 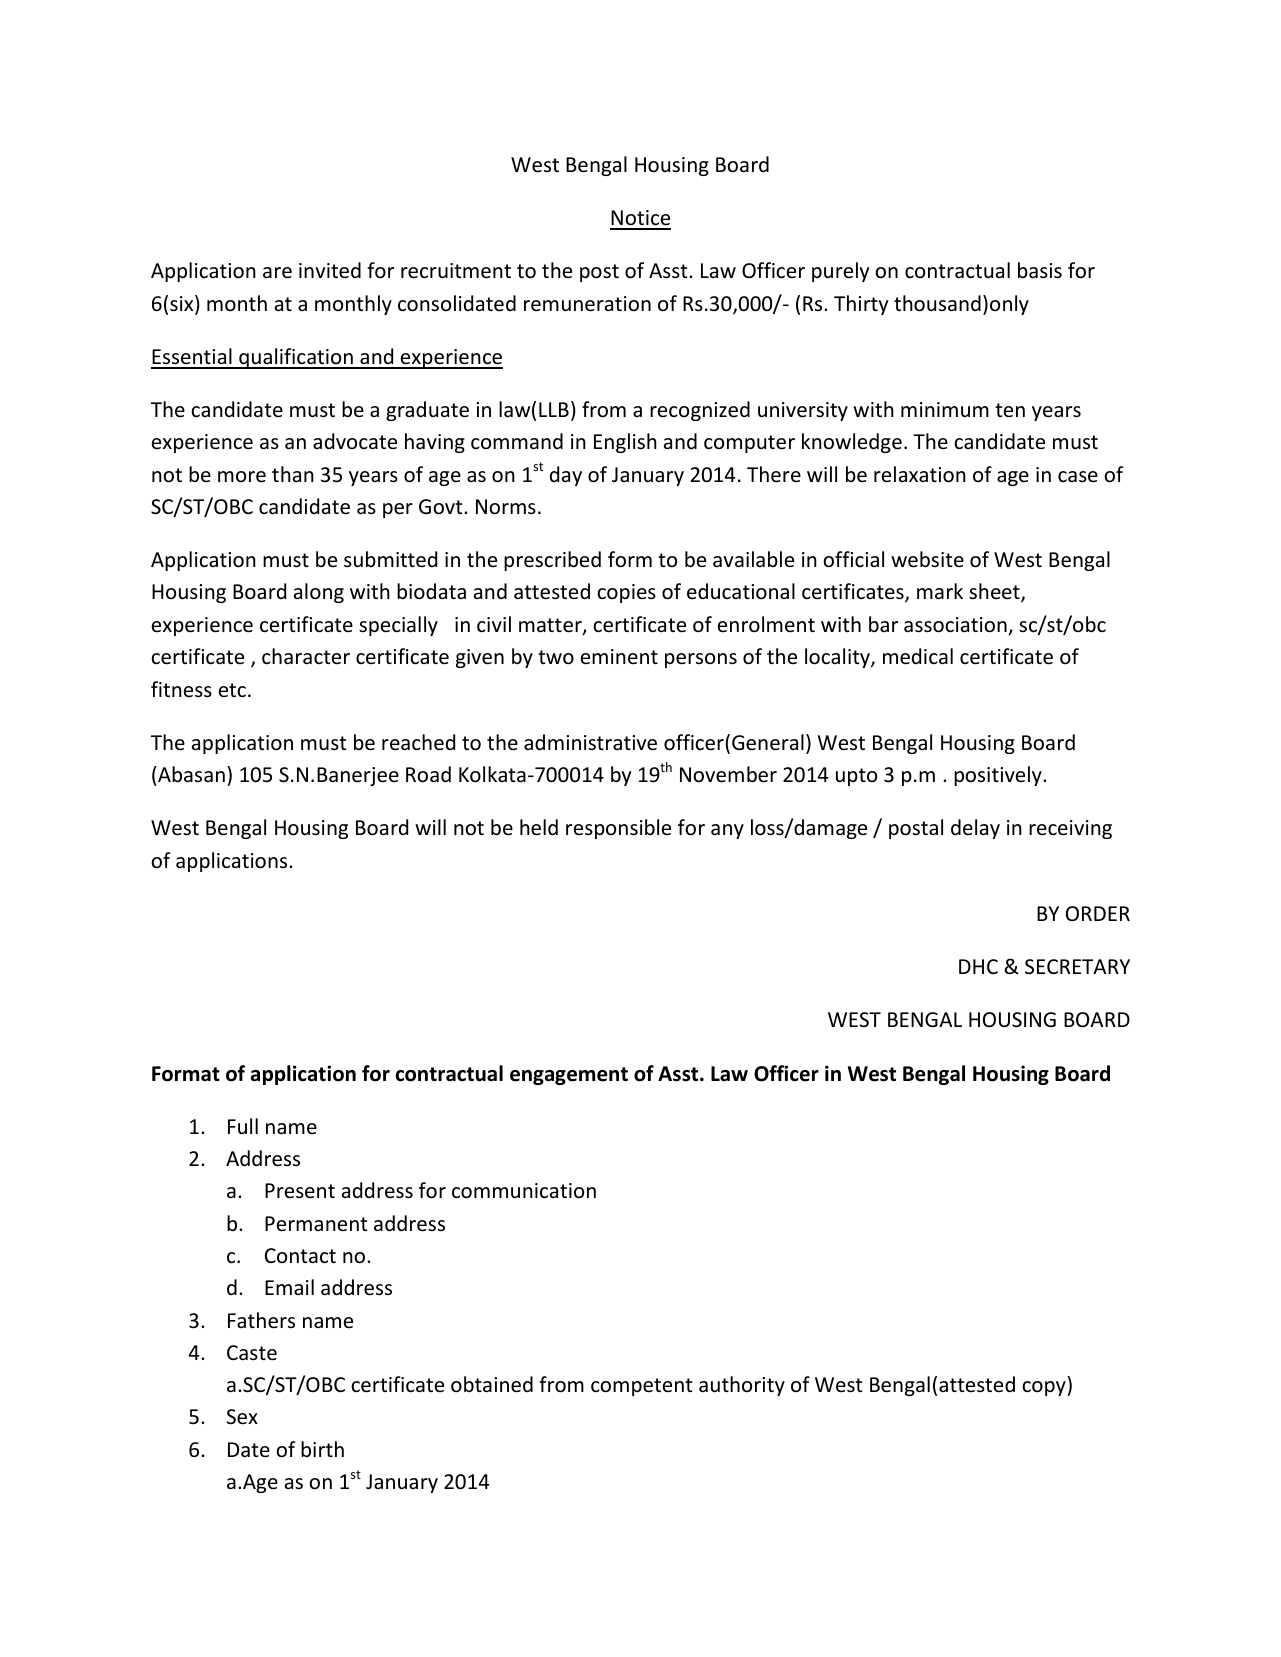 I want to click on copies, so click(x=626, y=593).
